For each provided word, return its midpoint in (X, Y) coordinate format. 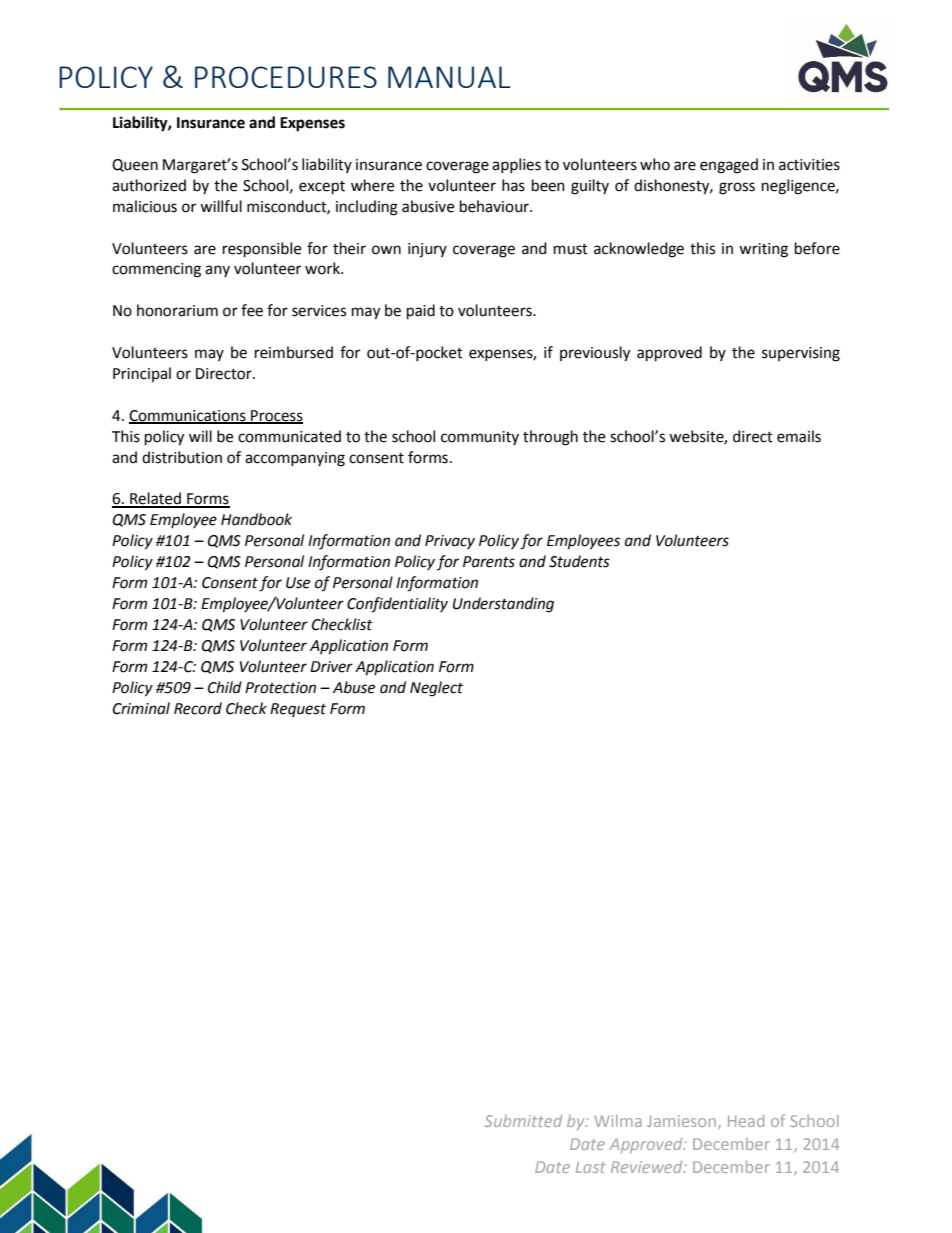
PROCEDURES (286, 77)
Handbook (256, 519)
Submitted (523, 1121)
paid (421, 312)
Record (198, 708)
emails (799, 436)
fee (252, 310)
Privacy (450, 542)
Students (579, 561)
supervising (801, 354)
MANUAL (449, 77)
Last (591, 1167)
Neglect (436, 689)
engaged (729, 166)
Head (746, 1121)
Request (298, 710)
